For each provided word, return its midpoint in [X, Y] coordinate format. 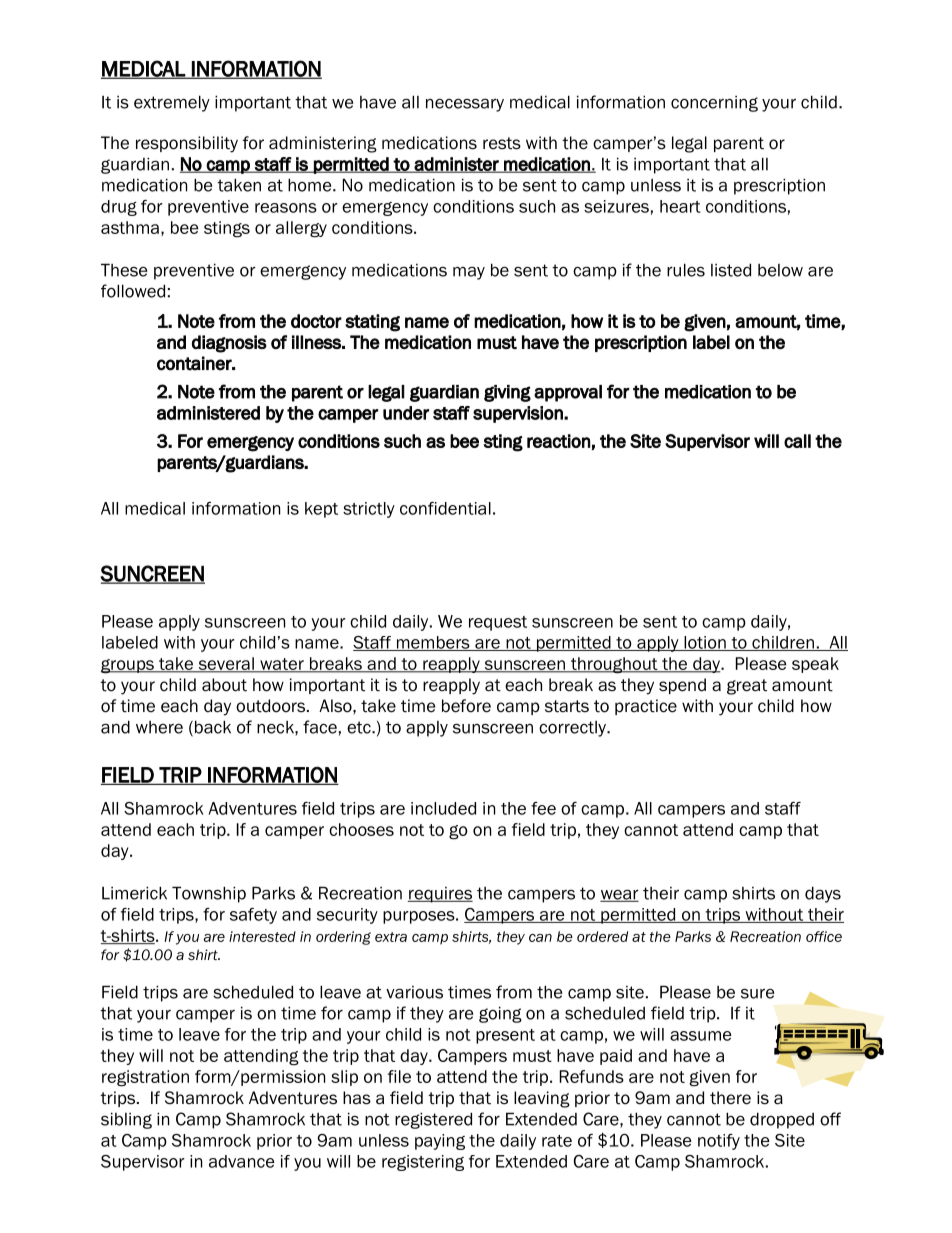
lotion [705, 643]
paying [440, 1142]
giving [507, 393]
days [823, 894]
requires [440, 895]
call [797, 441]
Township [209, 894]
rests [502, 143]
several [226, 665]
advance [242, 1161]
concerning [714, 104]
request [498, 623]
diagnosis [229, 344]
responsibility [187, 144]
